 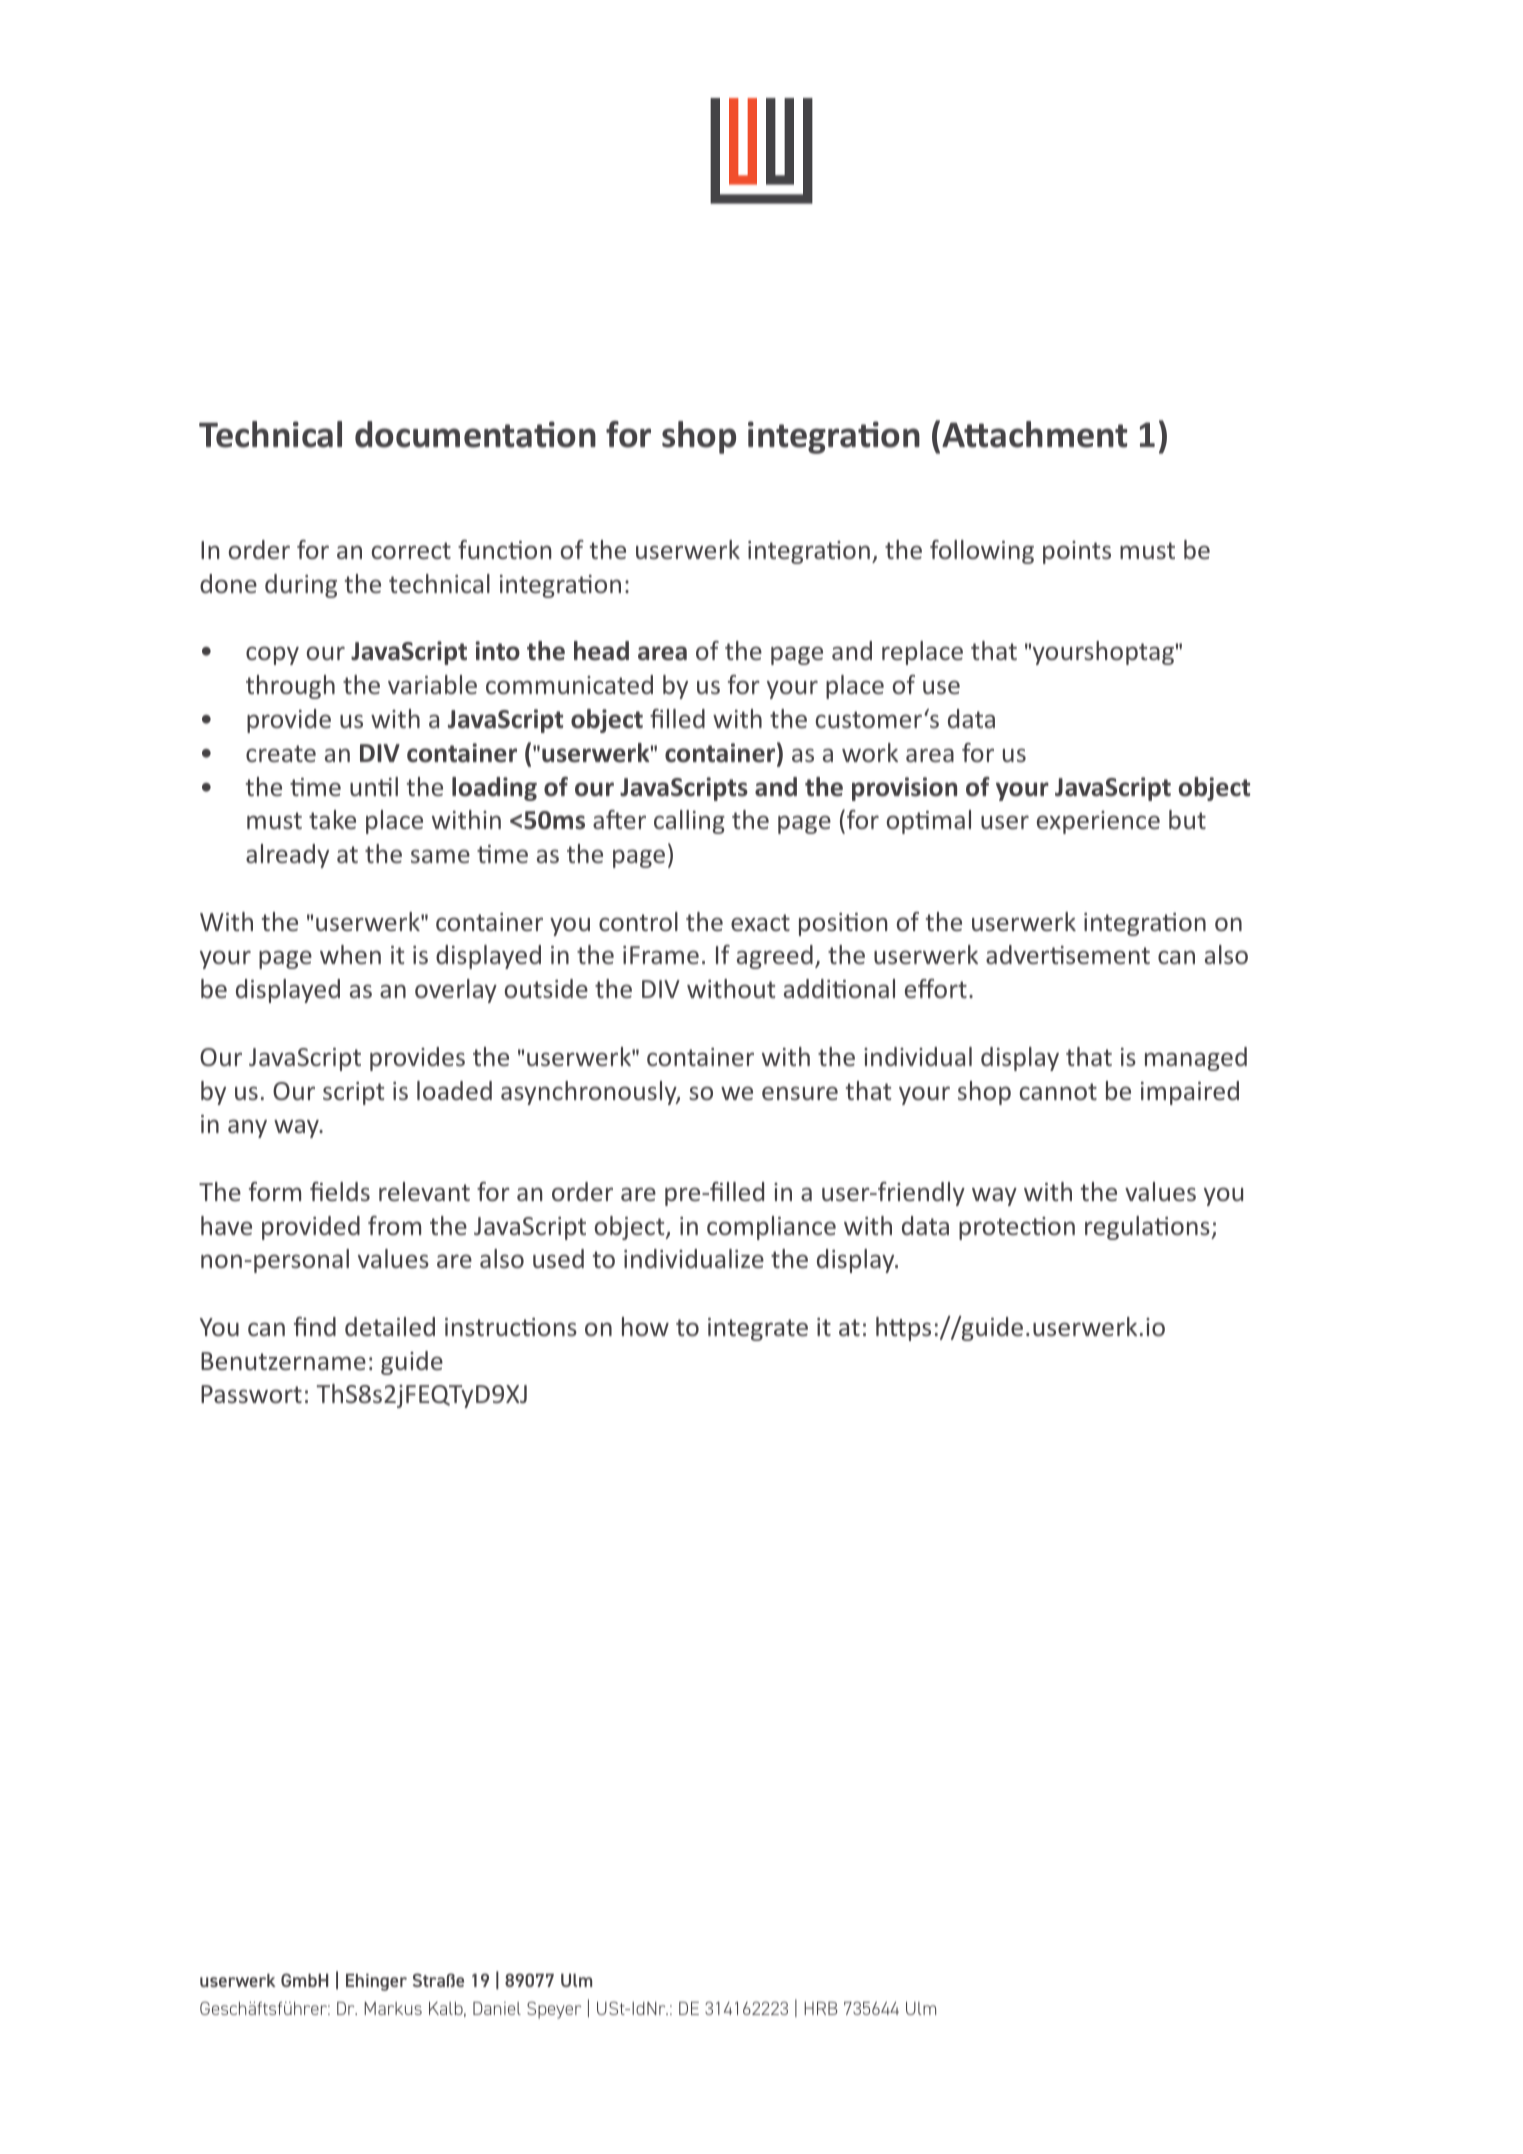 What do you see at coordinates (1017, 1228) in the screenshot?
I see `protection` at bounding box center [1017, 1228].
